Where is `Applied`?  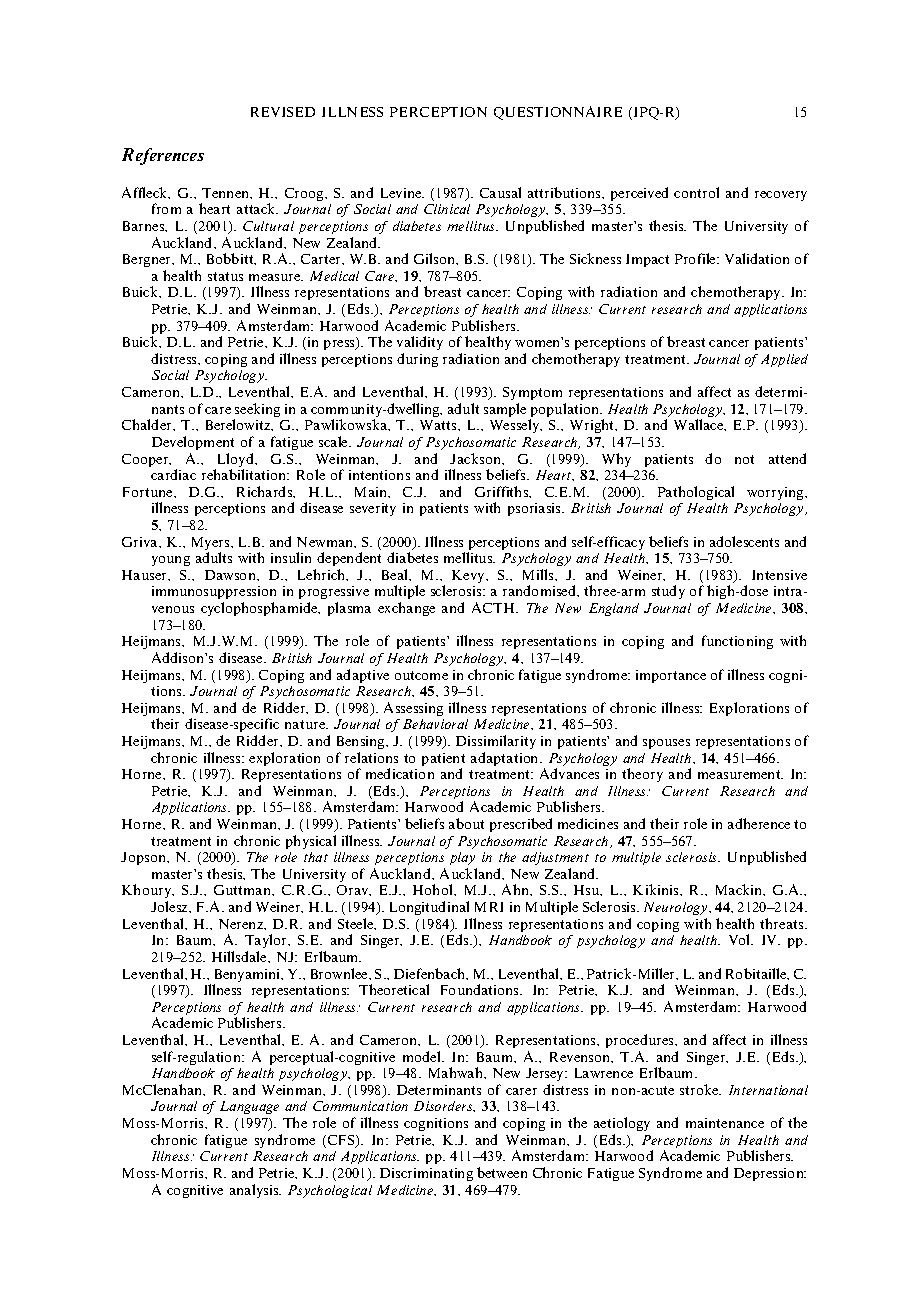 Applied is located at coordinates (784, 360).
